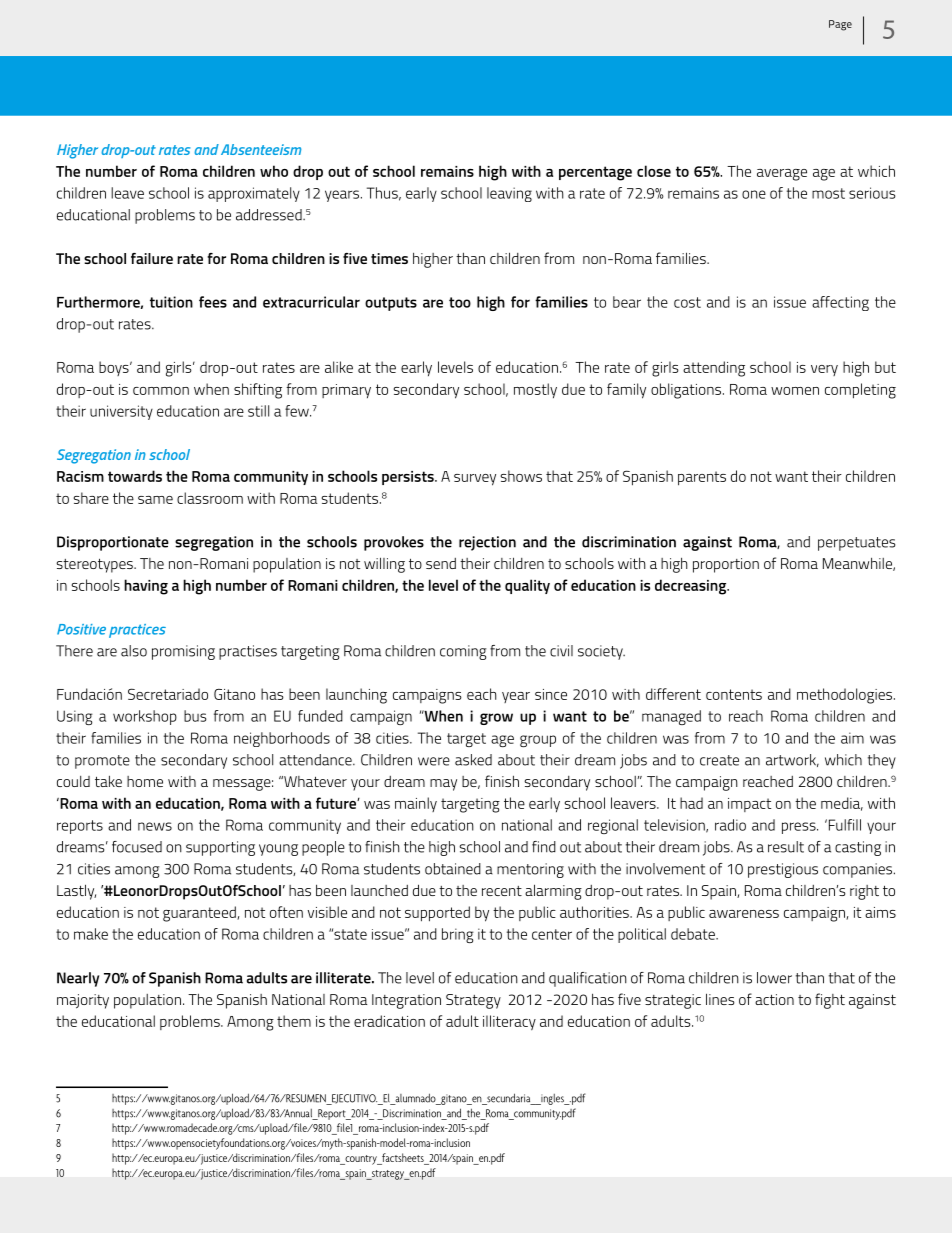 Image resolution: width=952 pixels, height=1233 pixels. What do you see at coordinates (183, 652) in the screenshot?
I see `promising` at bounding box center [183, 652].
